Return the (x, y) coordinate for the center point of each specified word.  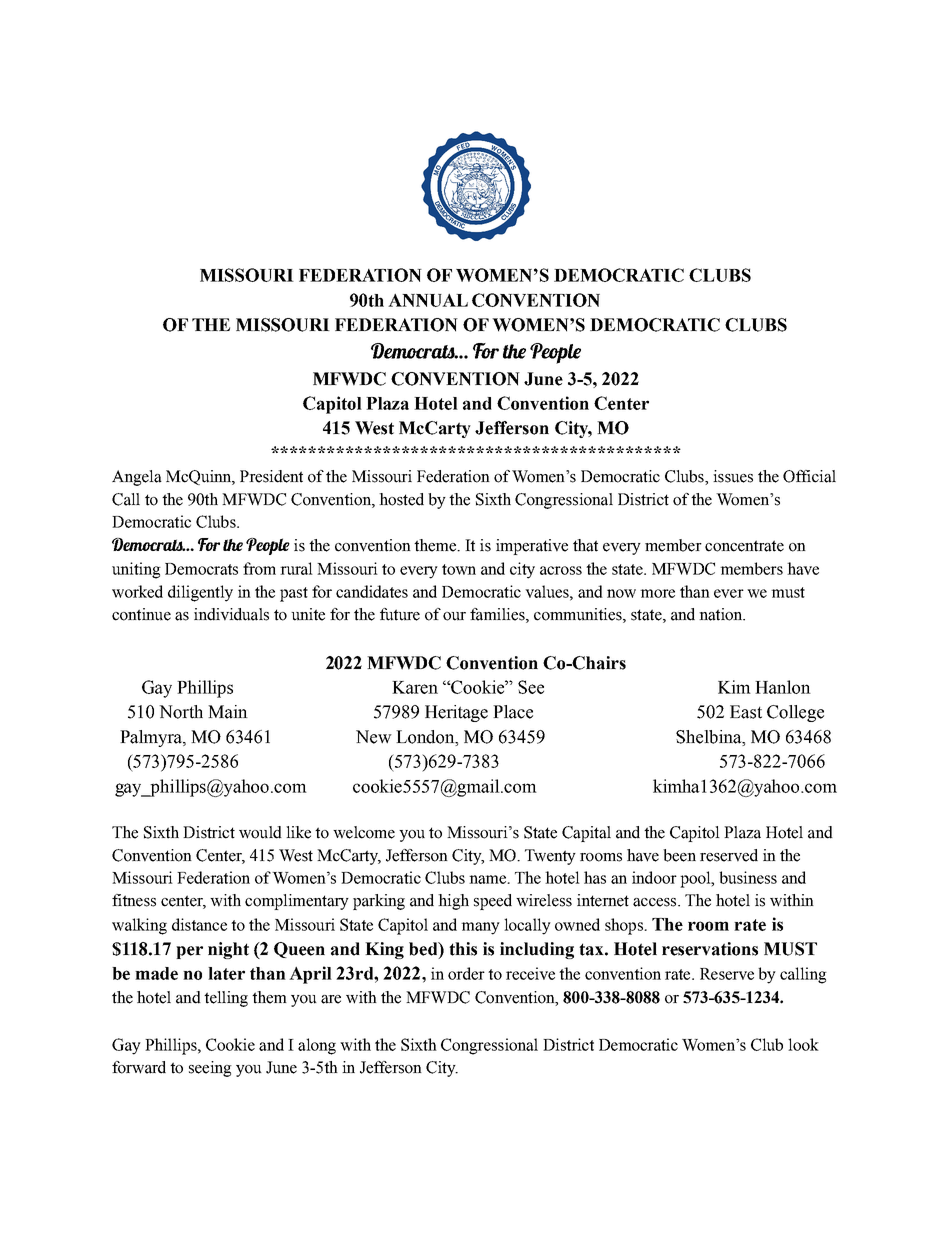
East (746, 712)
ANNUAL (428, 300)
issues (733, 476)
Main (228, 712)
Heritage (456, 713)
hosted (401, 499)
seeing (210, 1069)
